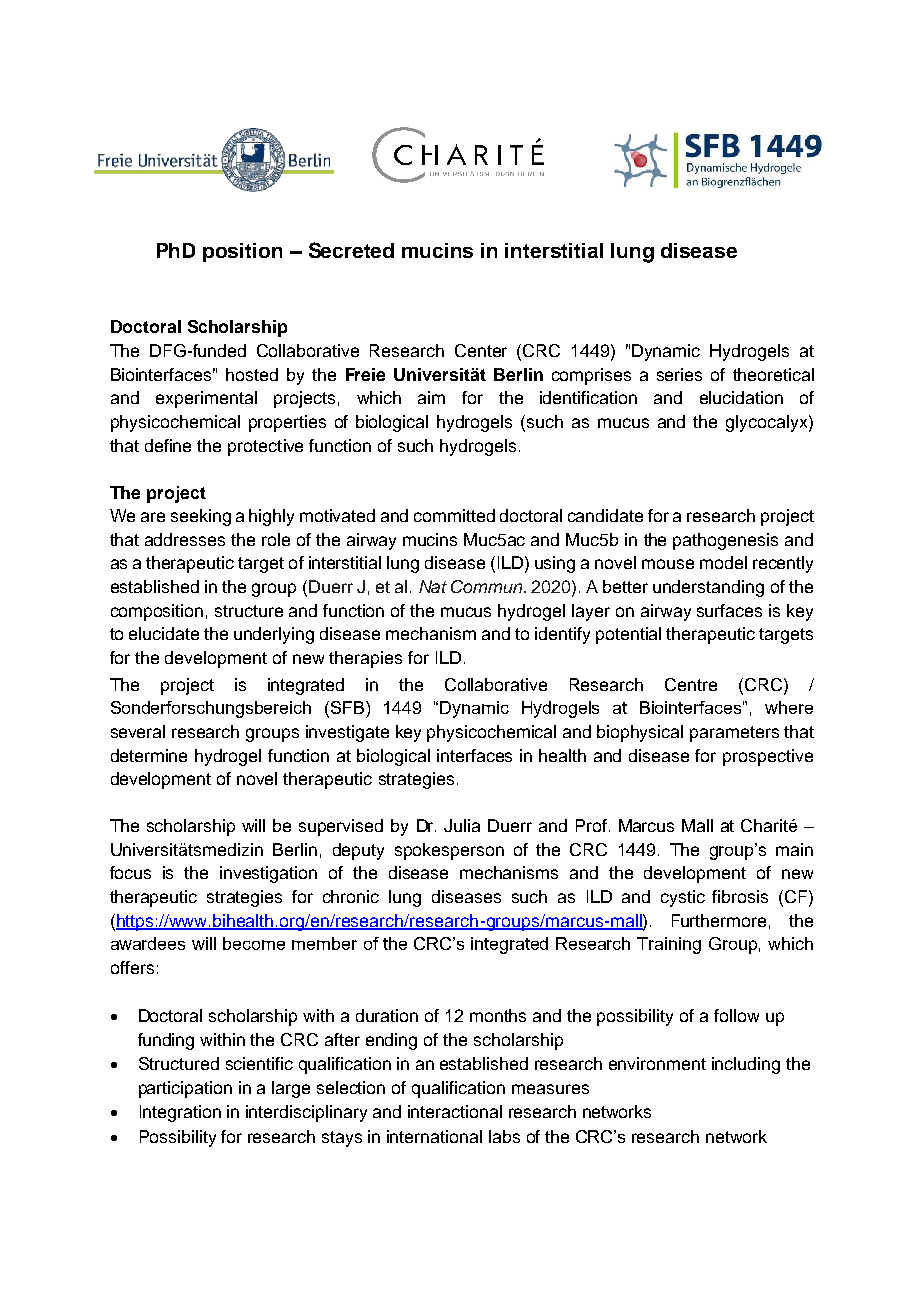 The width and height of the screenshot is (924, 1307). Describe the element at coordinates (365, 659) in the screenshot. I see `therapies` at that location.
